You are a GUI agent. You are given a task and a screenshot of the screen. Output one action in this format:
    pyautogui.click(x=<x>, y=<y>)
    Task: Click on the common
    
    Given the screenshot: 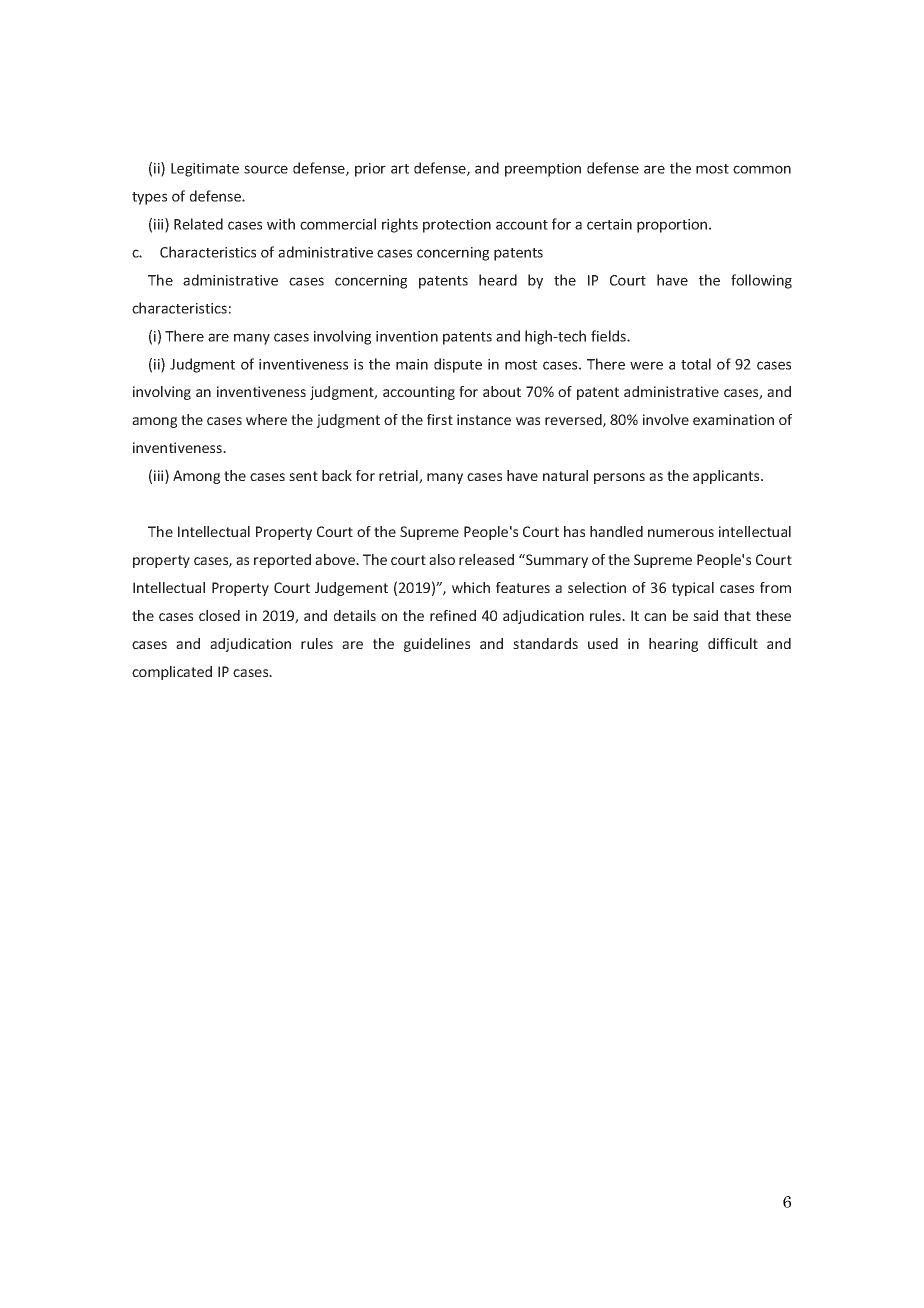 What is the action you would take?
    pyautogui.click(x=762, y=169)
